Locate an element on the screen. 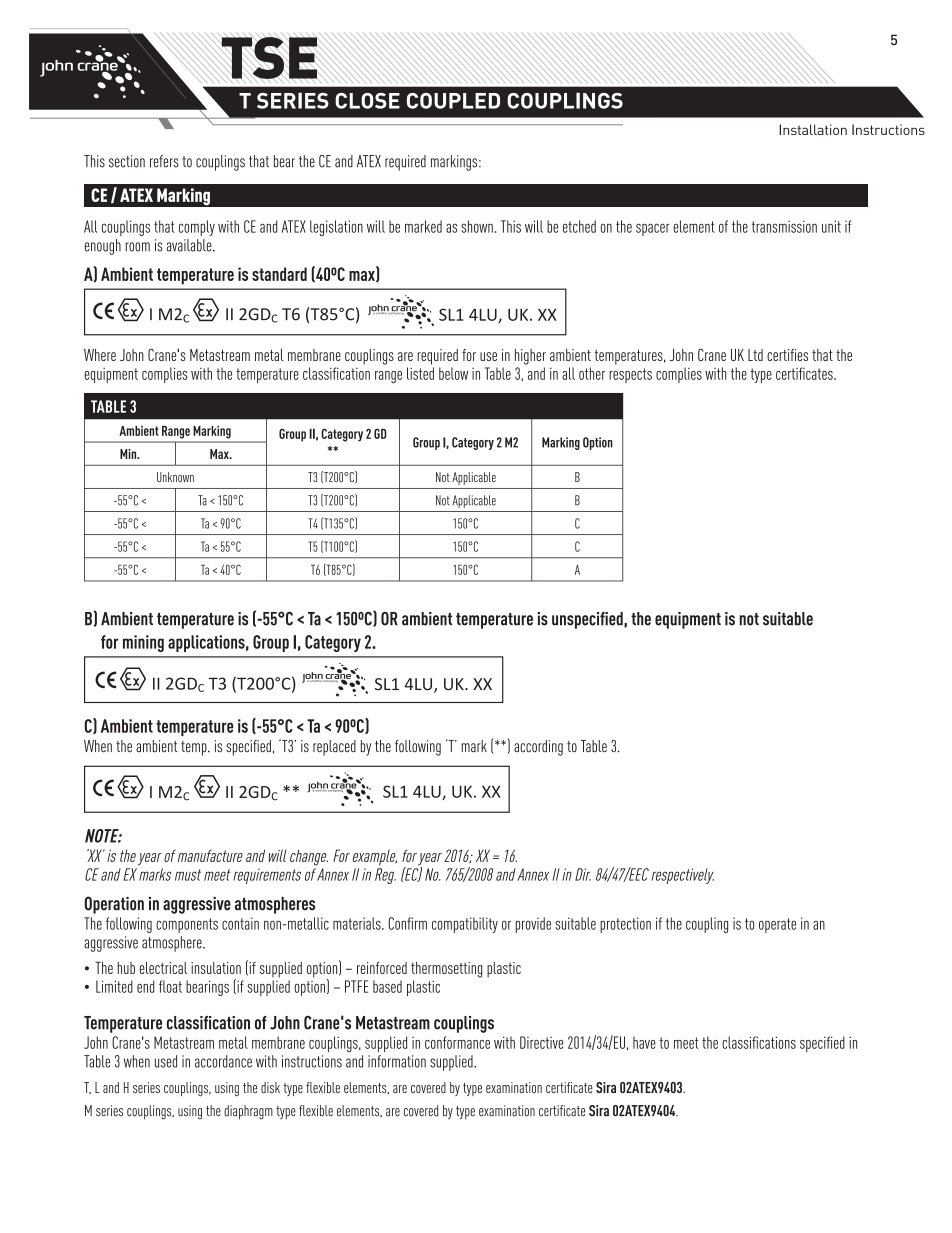 This screenshot has width=952, height=1233. TSE is located at coordinates (269, 58).
